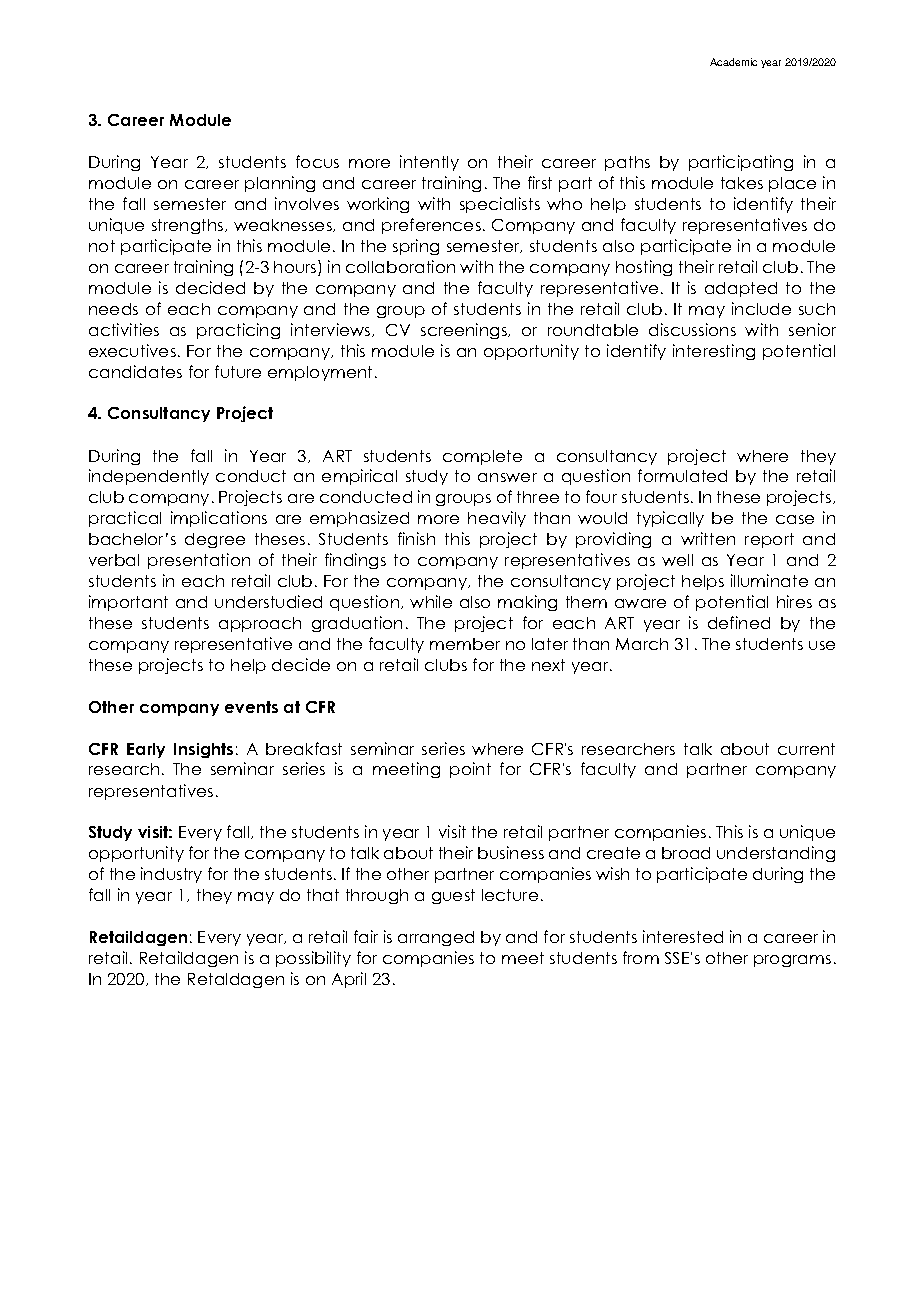 This screenshot has width=924, height=1308. I want to click on heavily, so click(497, 519).
